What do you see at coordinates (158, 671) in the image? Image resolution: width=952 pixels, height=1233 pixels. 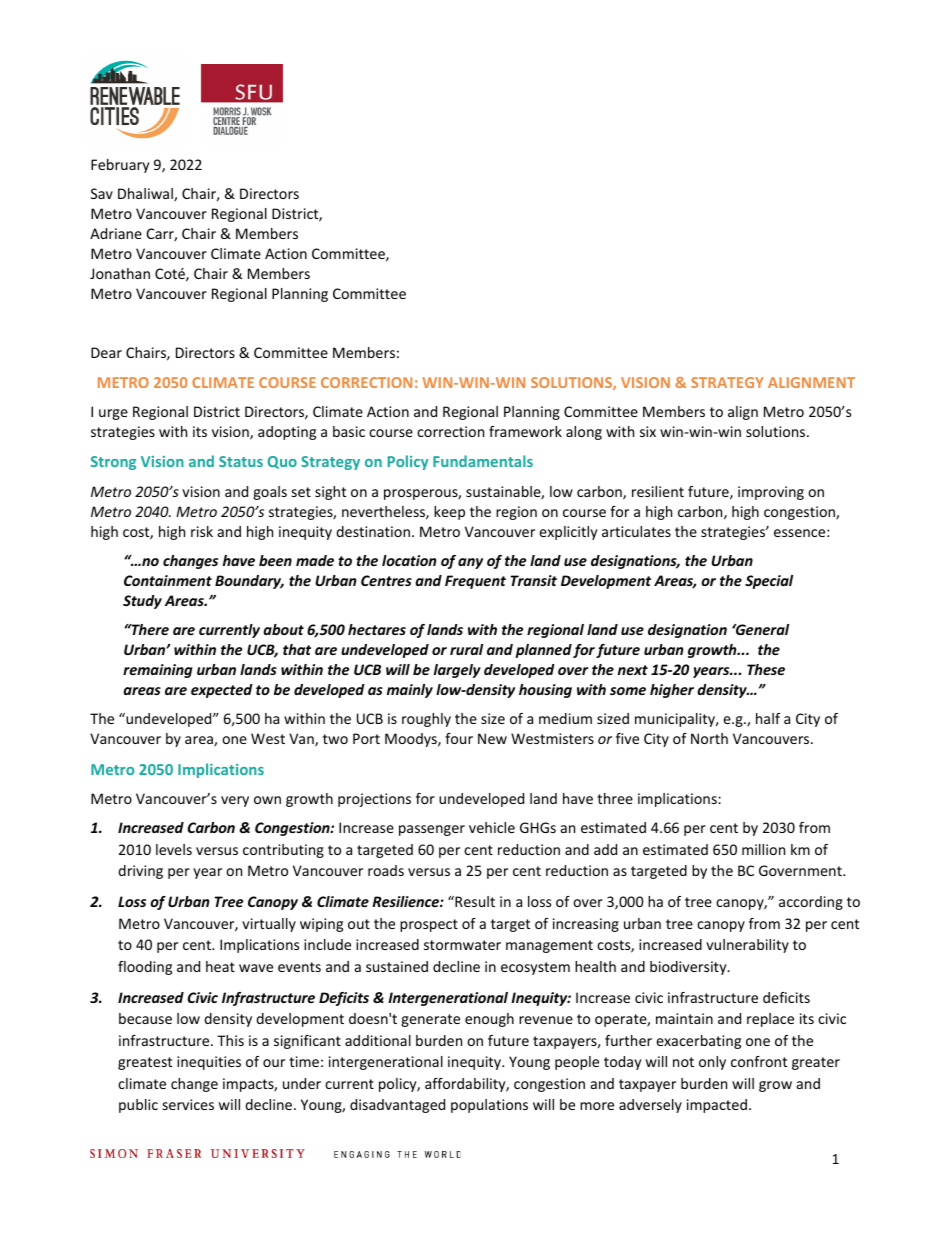 I see `remaining` at bounding box center [158, 671].
